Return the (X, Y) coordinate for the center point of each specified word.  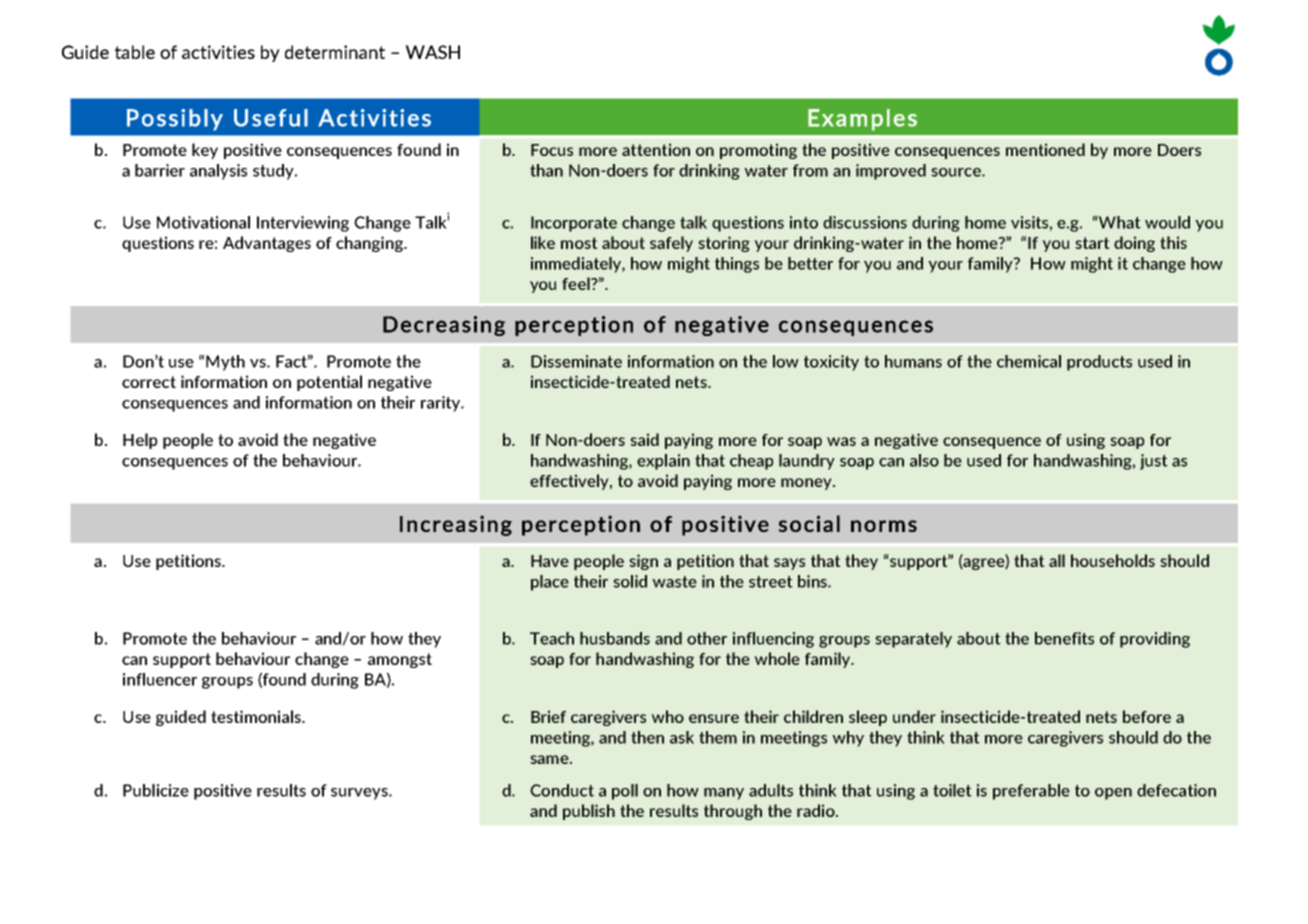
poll (625, 792)
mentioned (1045, 149)
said (644, 439)
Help (140, 441)
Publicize (156, 790)
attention (656, 149)
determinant (335, 52)
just (1154, 462)
